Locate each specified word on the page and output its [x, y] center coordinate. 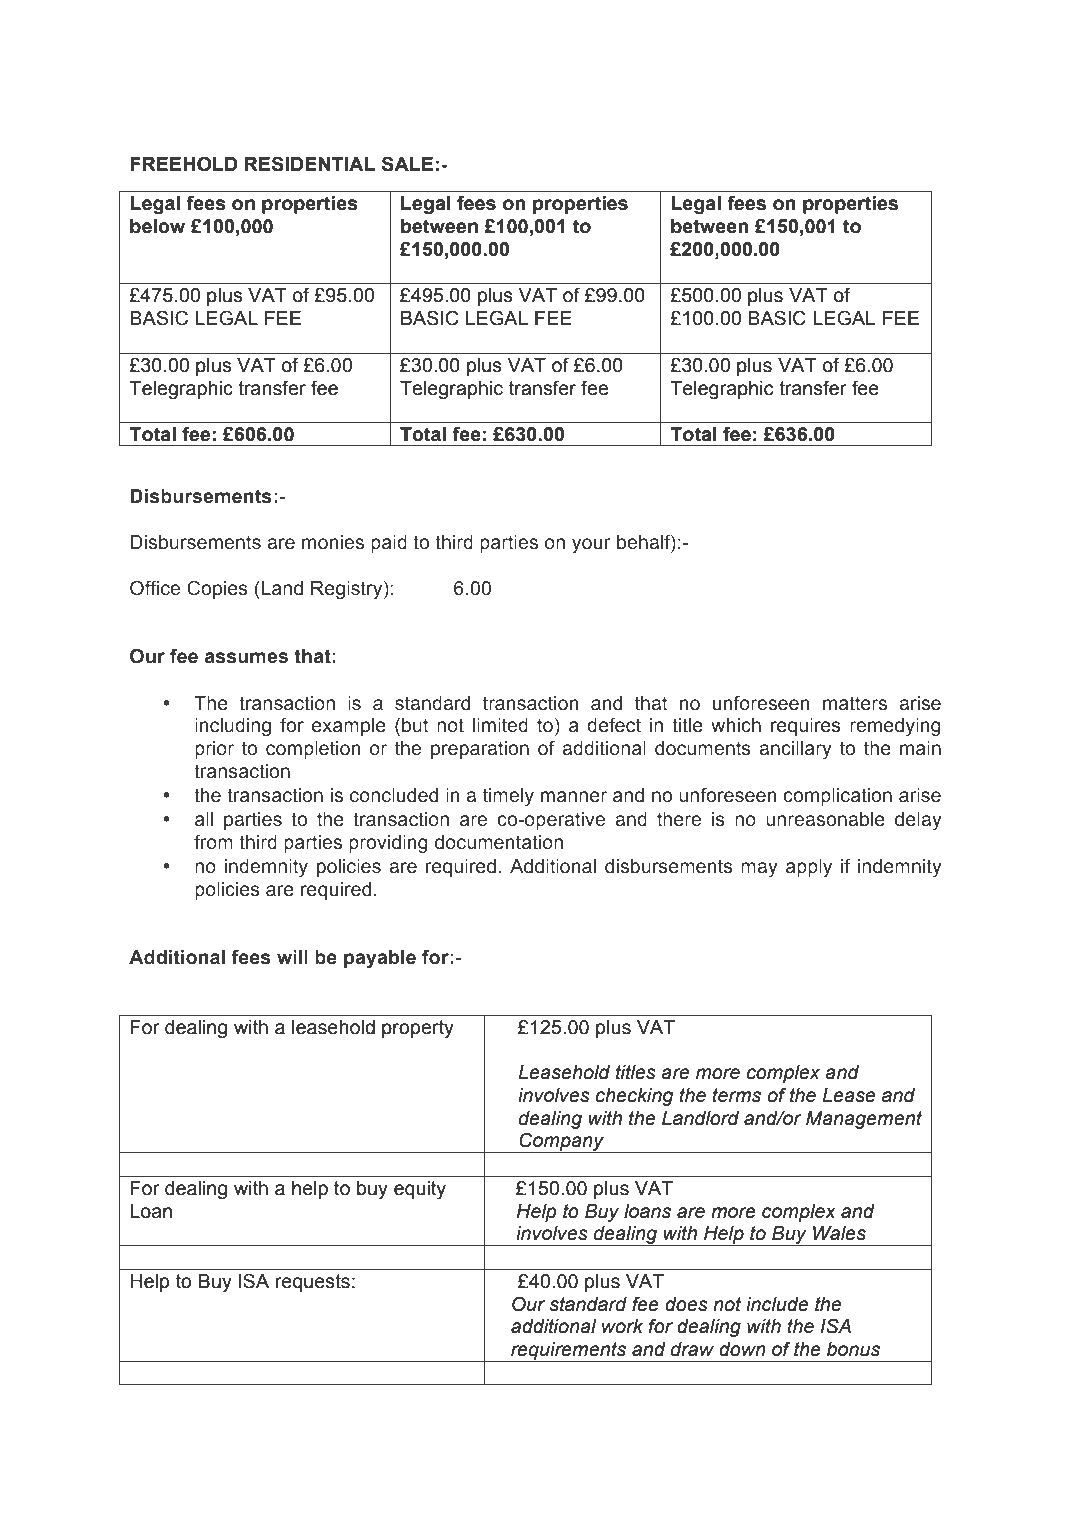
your [591, 545]
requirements [569, 1352]
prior [214, 750]
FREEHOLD [183, 164]
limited [500, 725]
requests [312, 1283]
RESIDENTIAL [310, 164]
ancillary [795, 750]
